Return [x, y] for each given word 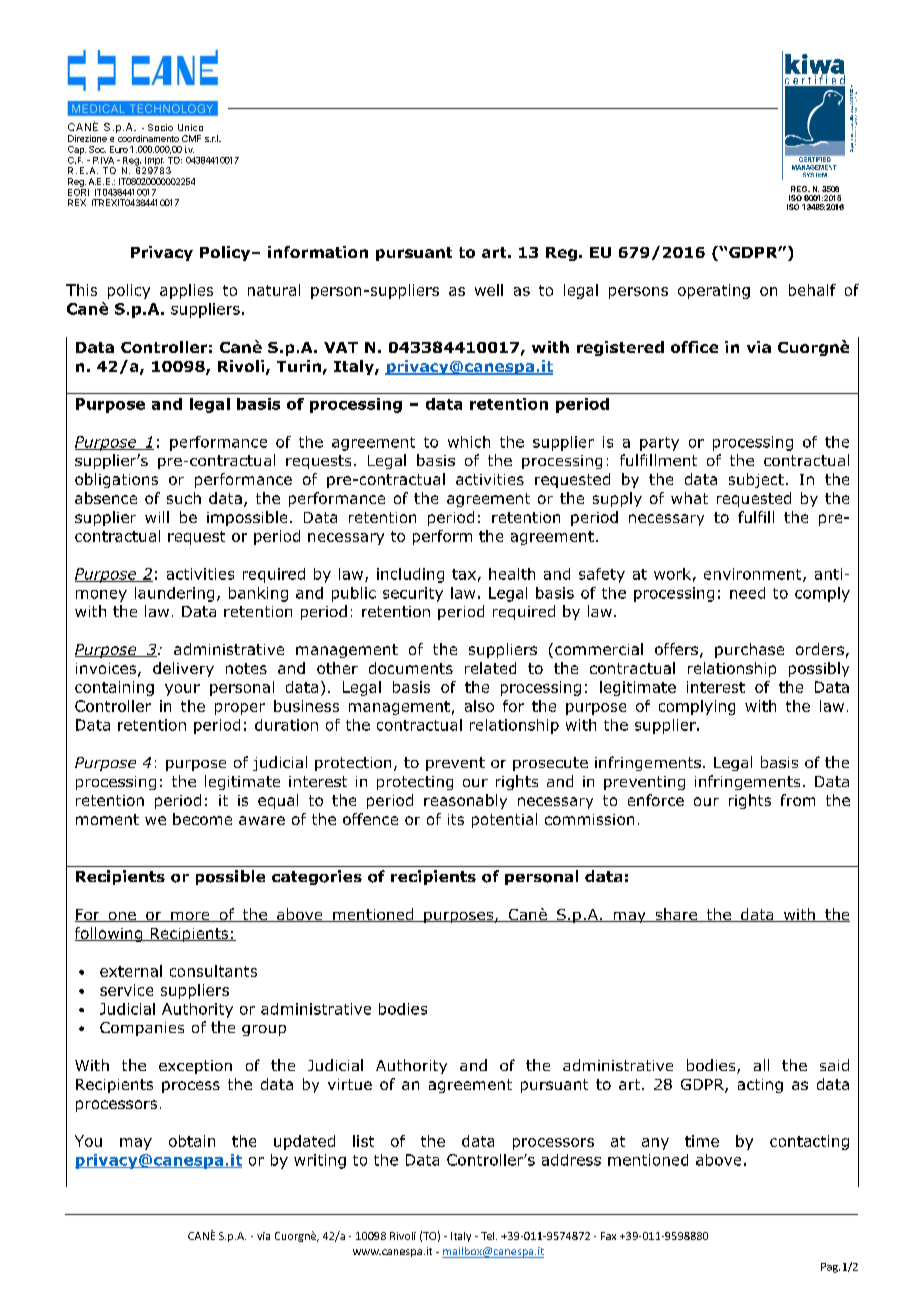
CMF [191, 138]
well [489, 290]
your [182, 690]
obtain [192, 1141]
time [702, 1141]
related [490, 668]
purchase [749, 650]
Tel [489, 1236]
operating [714, 291]
